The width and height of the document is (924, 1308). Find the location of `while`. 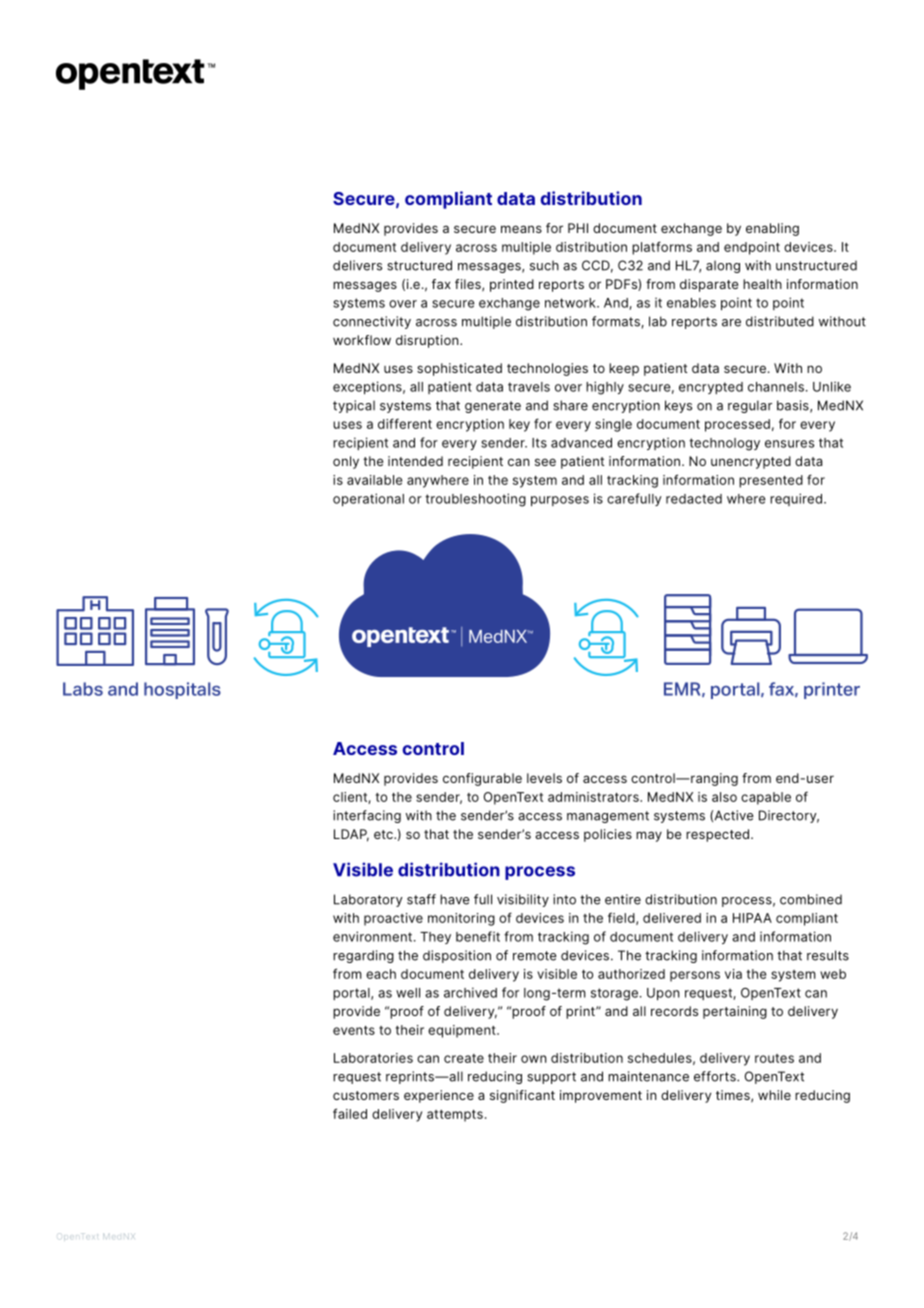

while is located at coordinates (774, 1095).
